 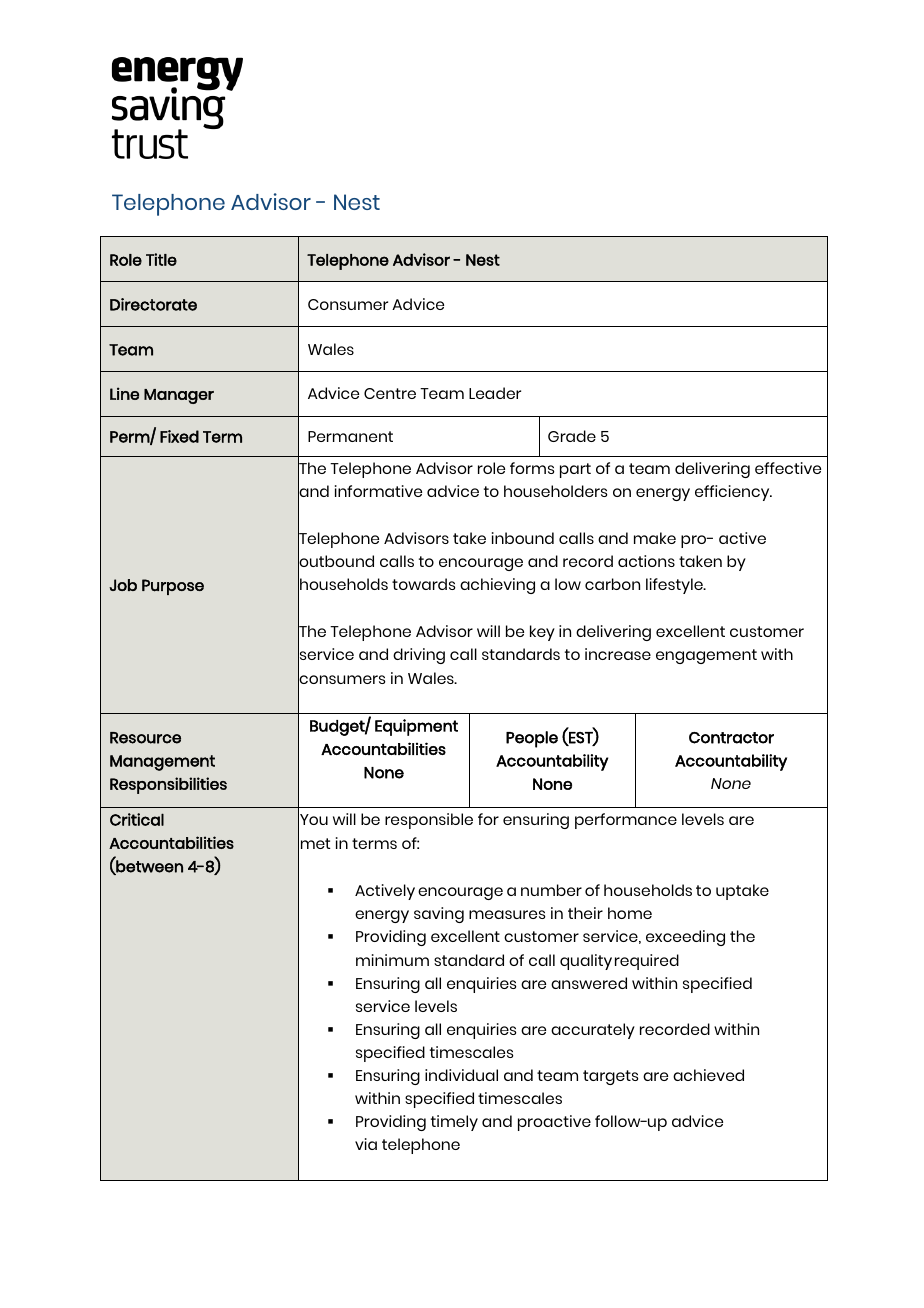 I want to click on Leader, so click(x=495, y=393).
